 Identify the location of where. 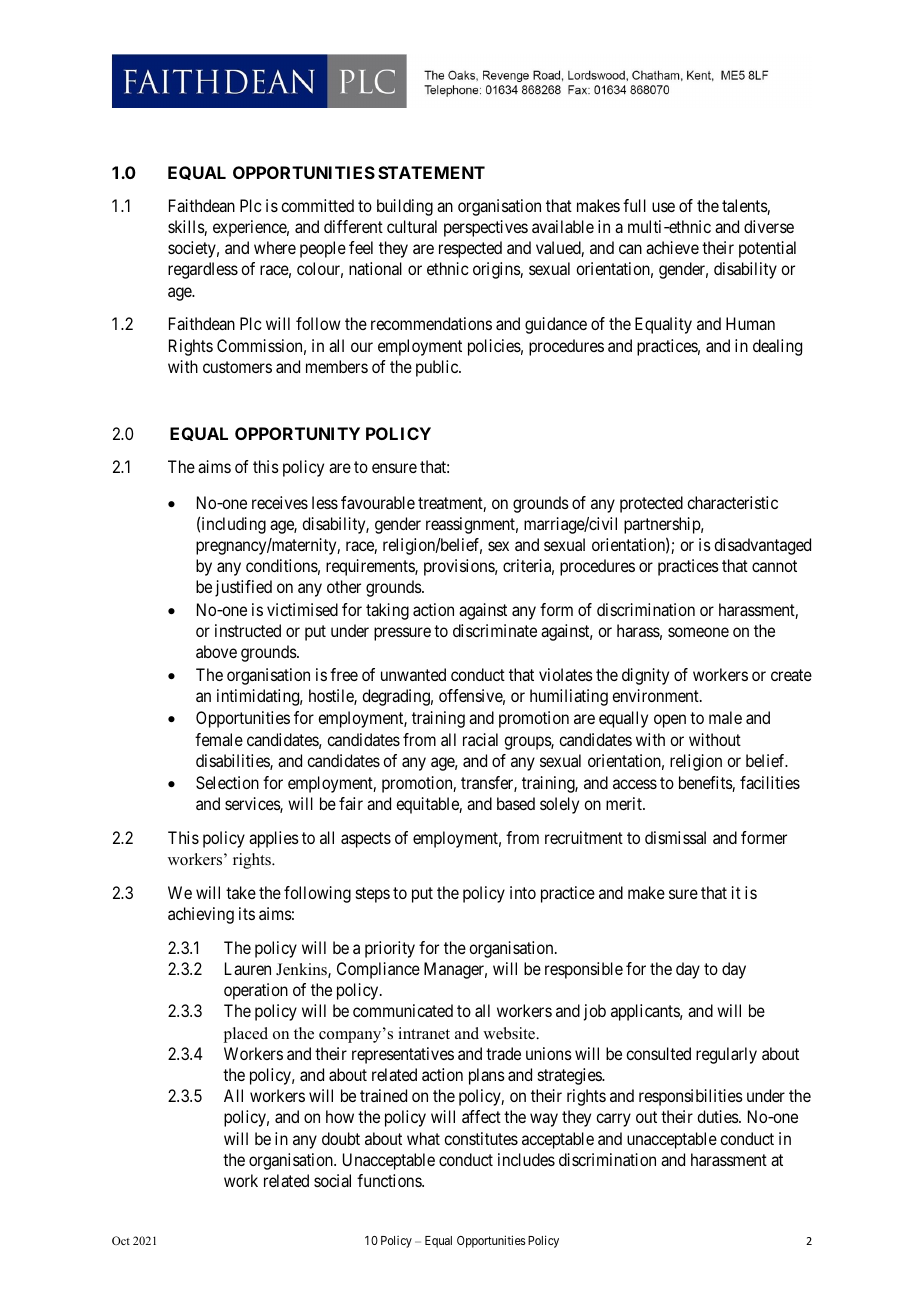
(275, 247).
